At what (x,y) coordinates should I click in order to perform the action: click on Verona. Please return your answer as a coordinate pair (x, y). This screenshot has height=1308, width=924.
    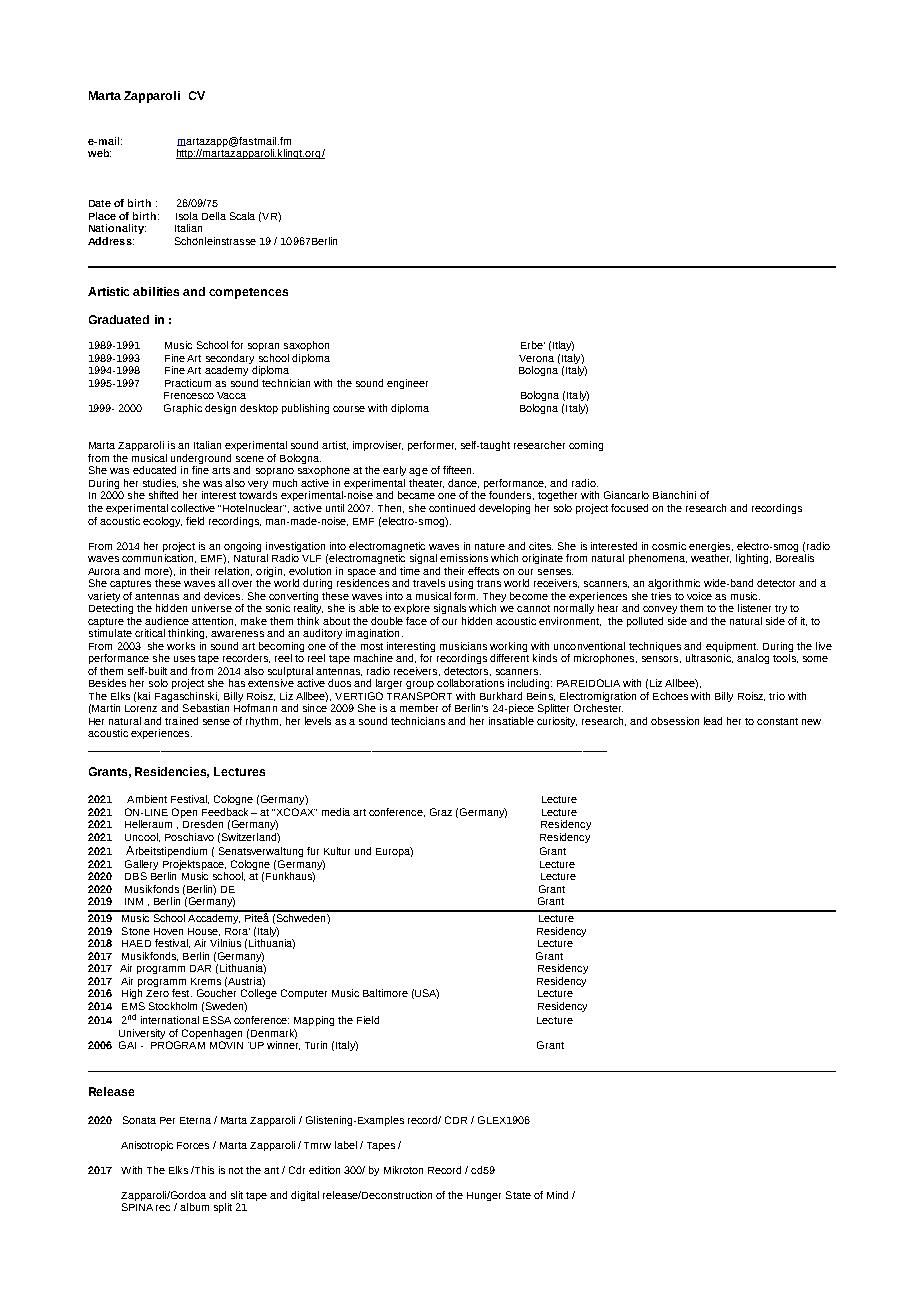
    Looking at the image, I should click on (536, 358).
